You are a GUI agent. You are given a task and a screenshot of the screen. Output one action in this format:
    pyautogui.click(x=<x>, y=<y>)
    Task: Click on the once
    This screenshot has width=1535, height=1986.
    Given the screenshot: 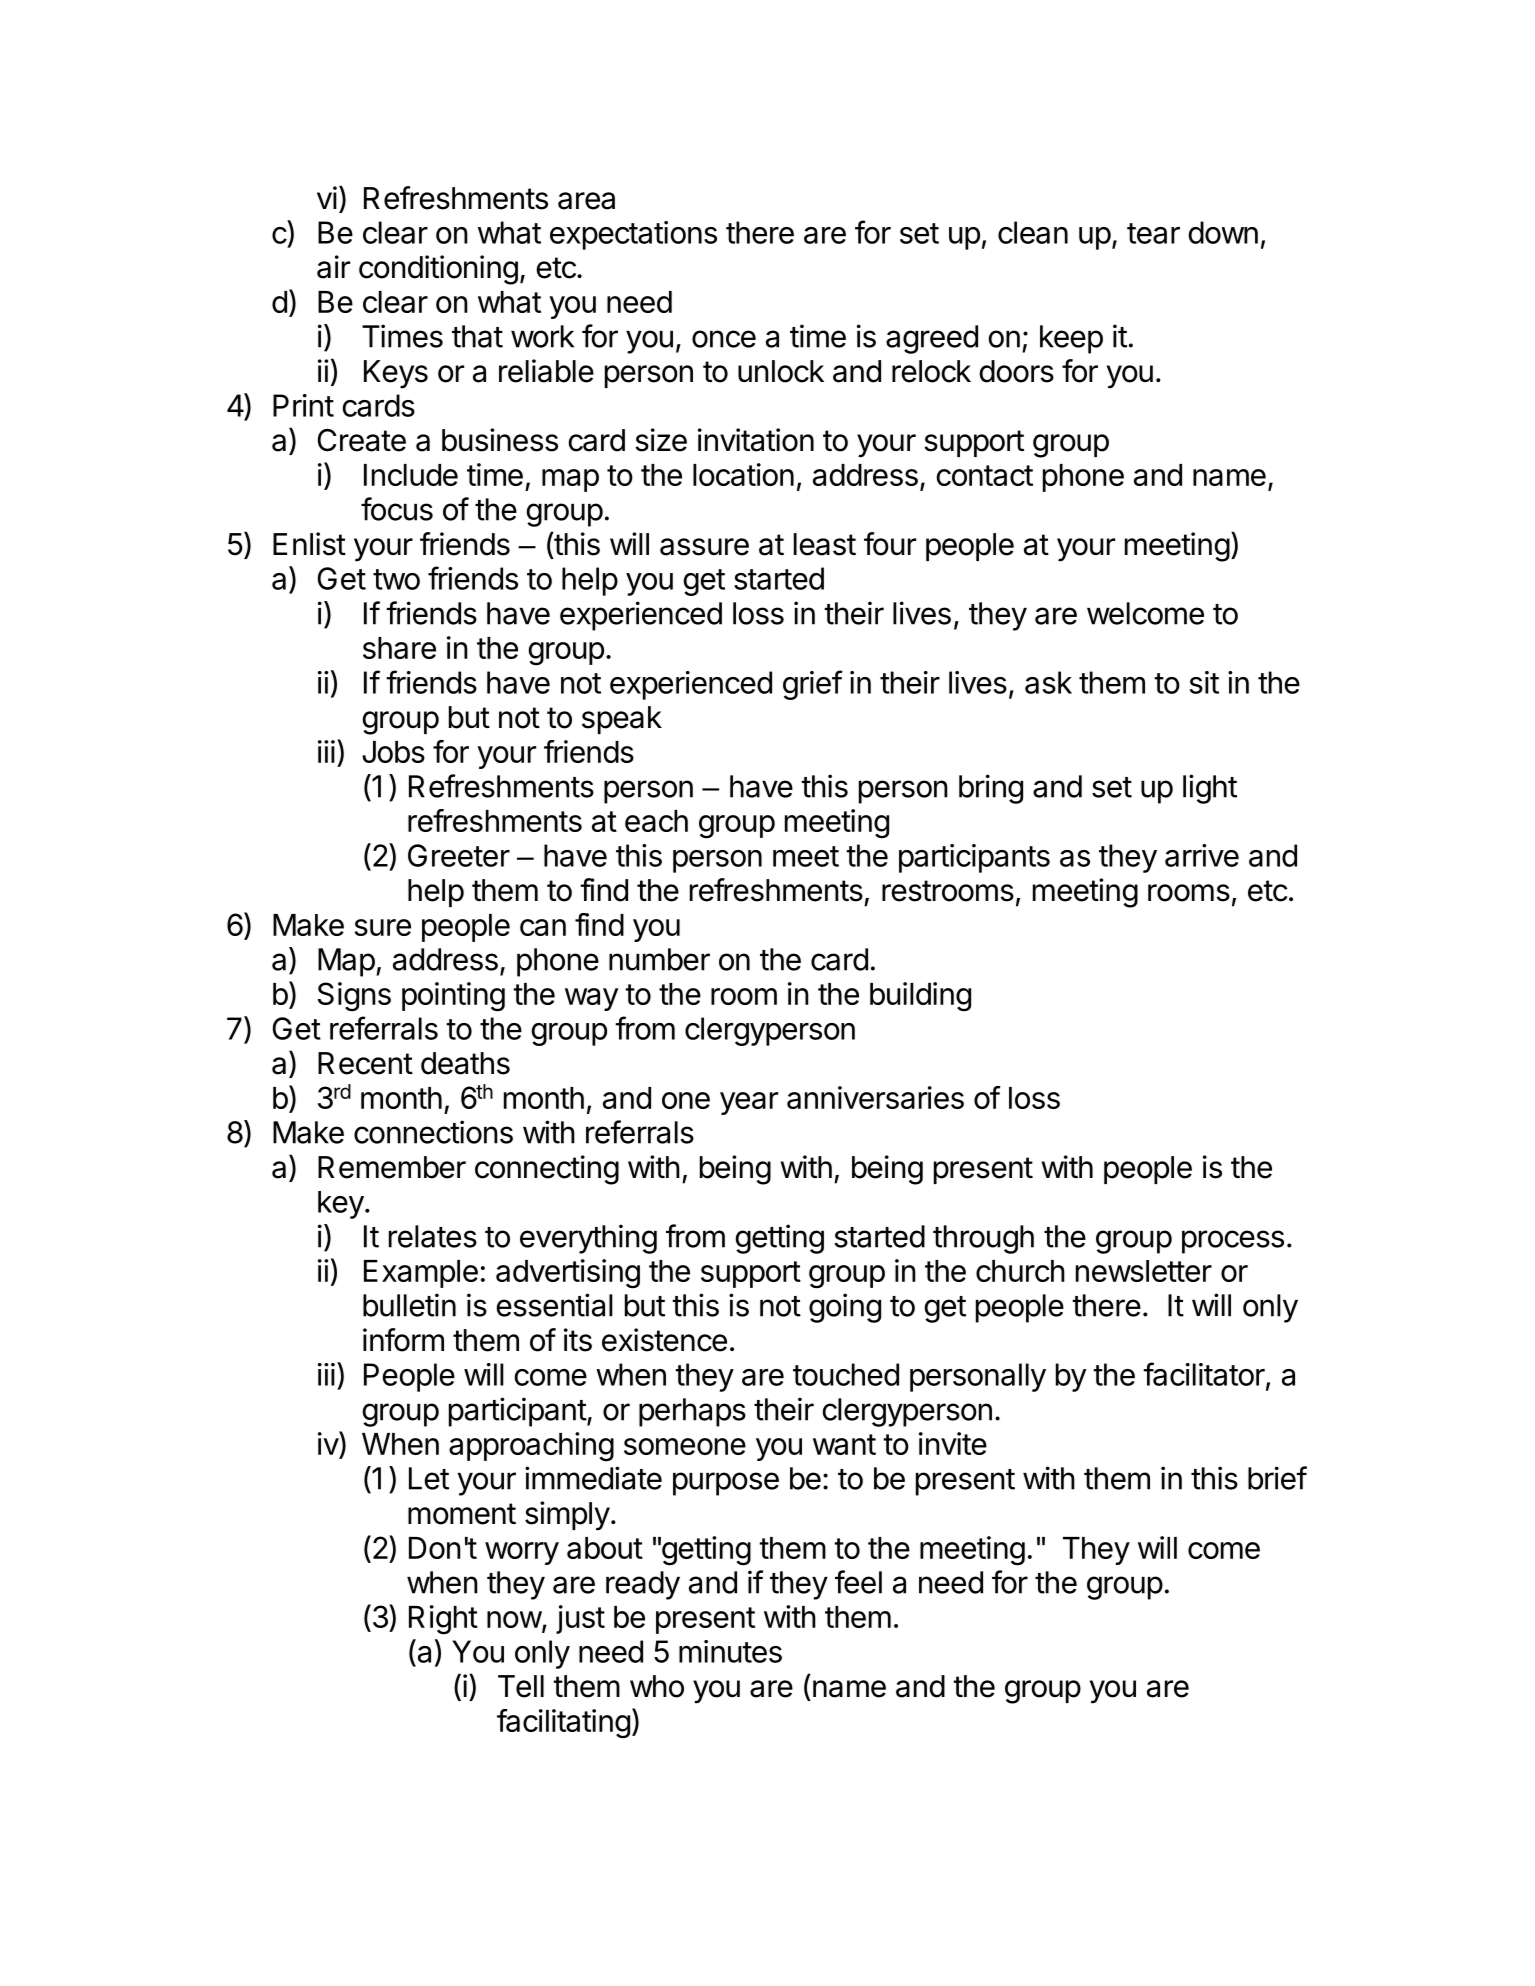 What is the action you would take?
    pyautogui.click(x=724, y=339)
